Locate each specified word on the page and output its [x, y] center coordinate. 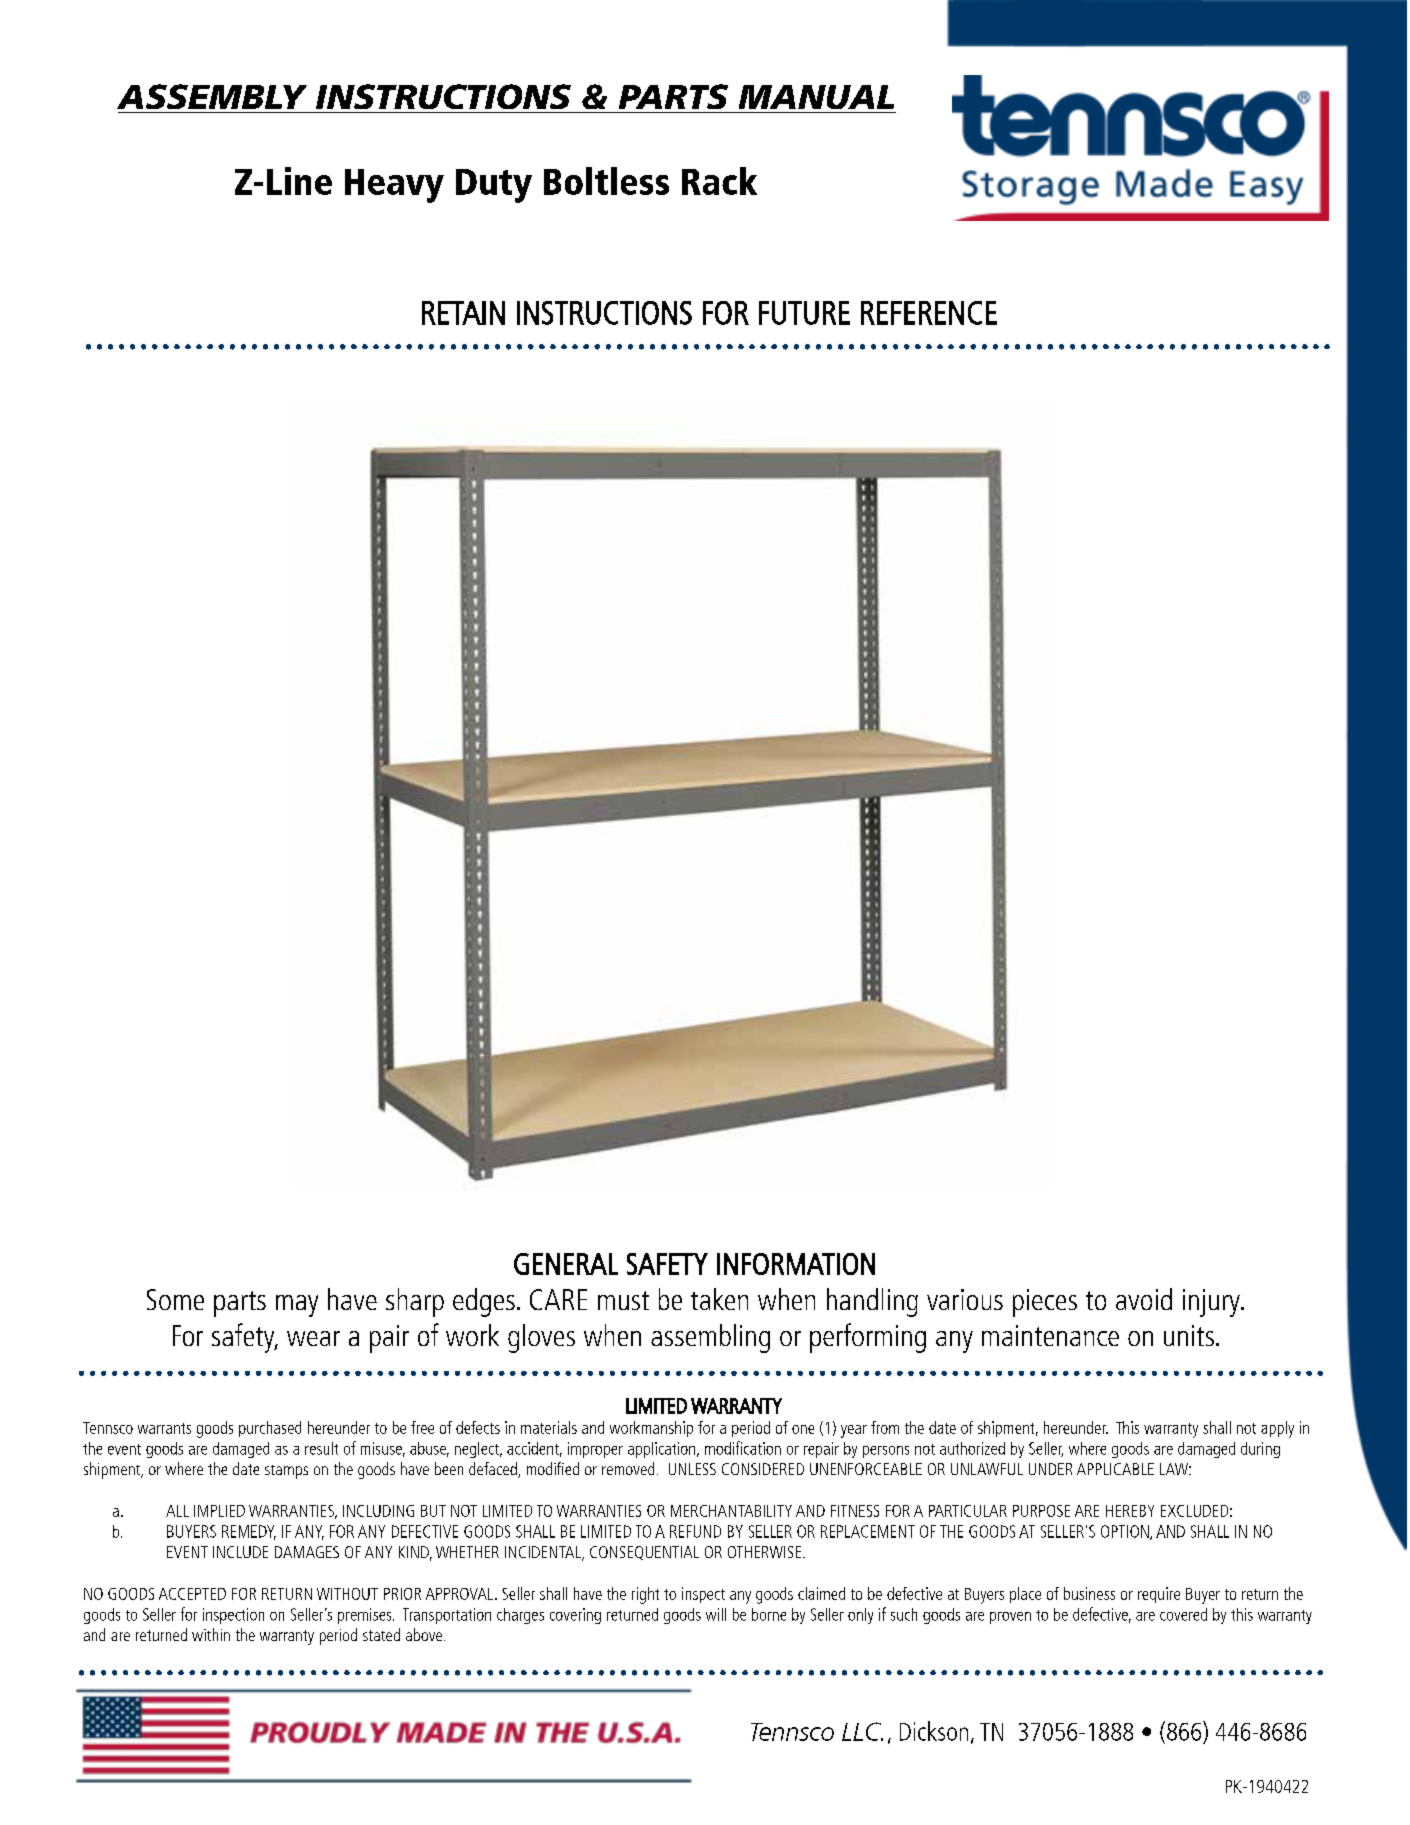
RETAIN [463, 313]
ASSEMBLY [212, 96]
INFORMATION [796, 1264]
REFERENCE [929, 313]
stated [381, 1634]
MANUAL [816, 97]
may [297, 1306]
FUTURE [804, 313]
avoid [1144, 1299]
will [716, 1614]
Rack [719, 181]
